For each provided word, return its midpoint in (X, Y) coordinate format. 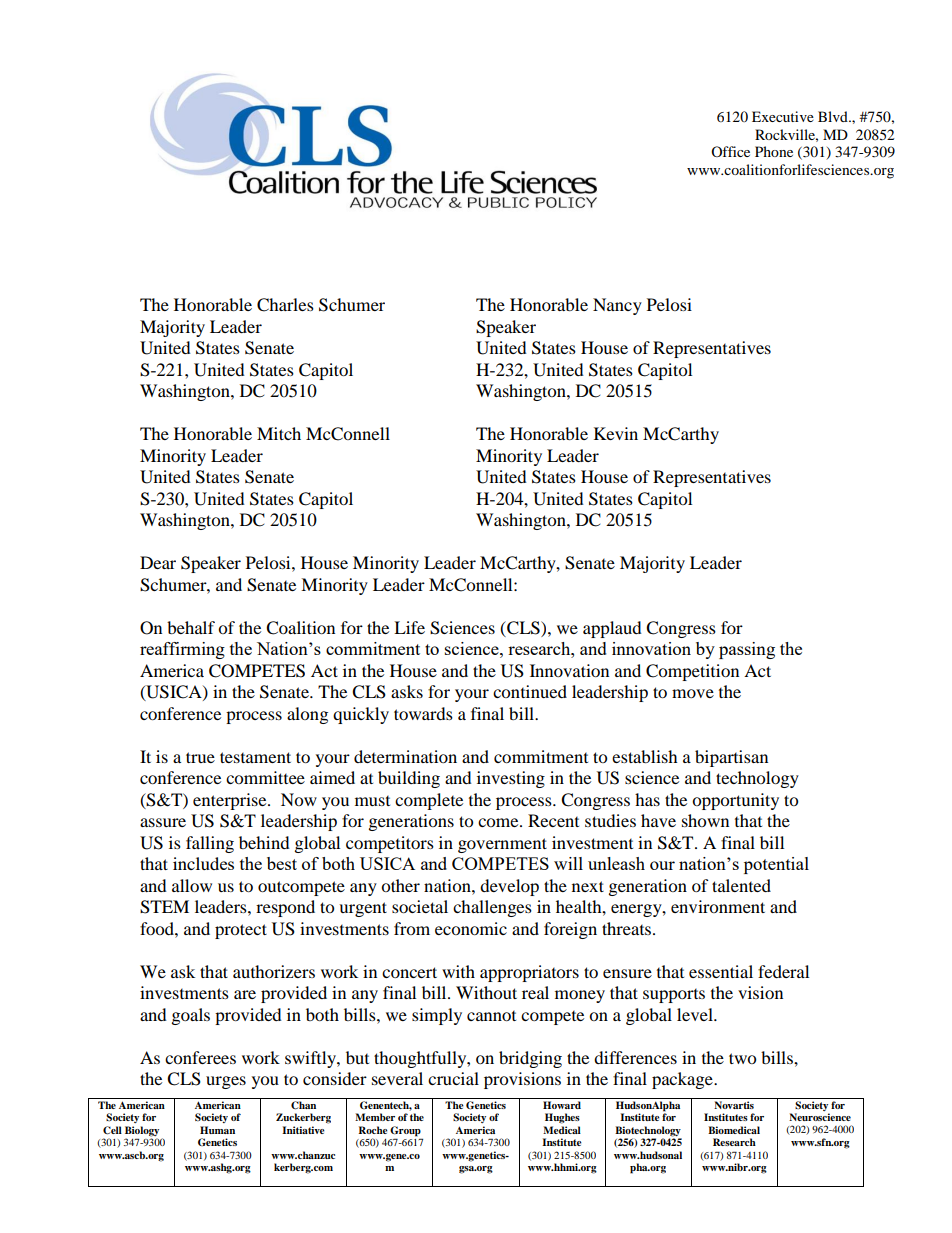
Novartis (734, 1105)
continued (530, 691)
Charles (285, 305)
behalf (191, 627)
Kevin (616, 433)
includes (203, 863)
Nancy (617, 306)
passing (747, 650)
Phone (774, 151)
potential (776, 865)
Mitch (279, 433)
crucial (453, 1078)
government (502, 845)
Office (730, 151)
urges (226, 1082)
